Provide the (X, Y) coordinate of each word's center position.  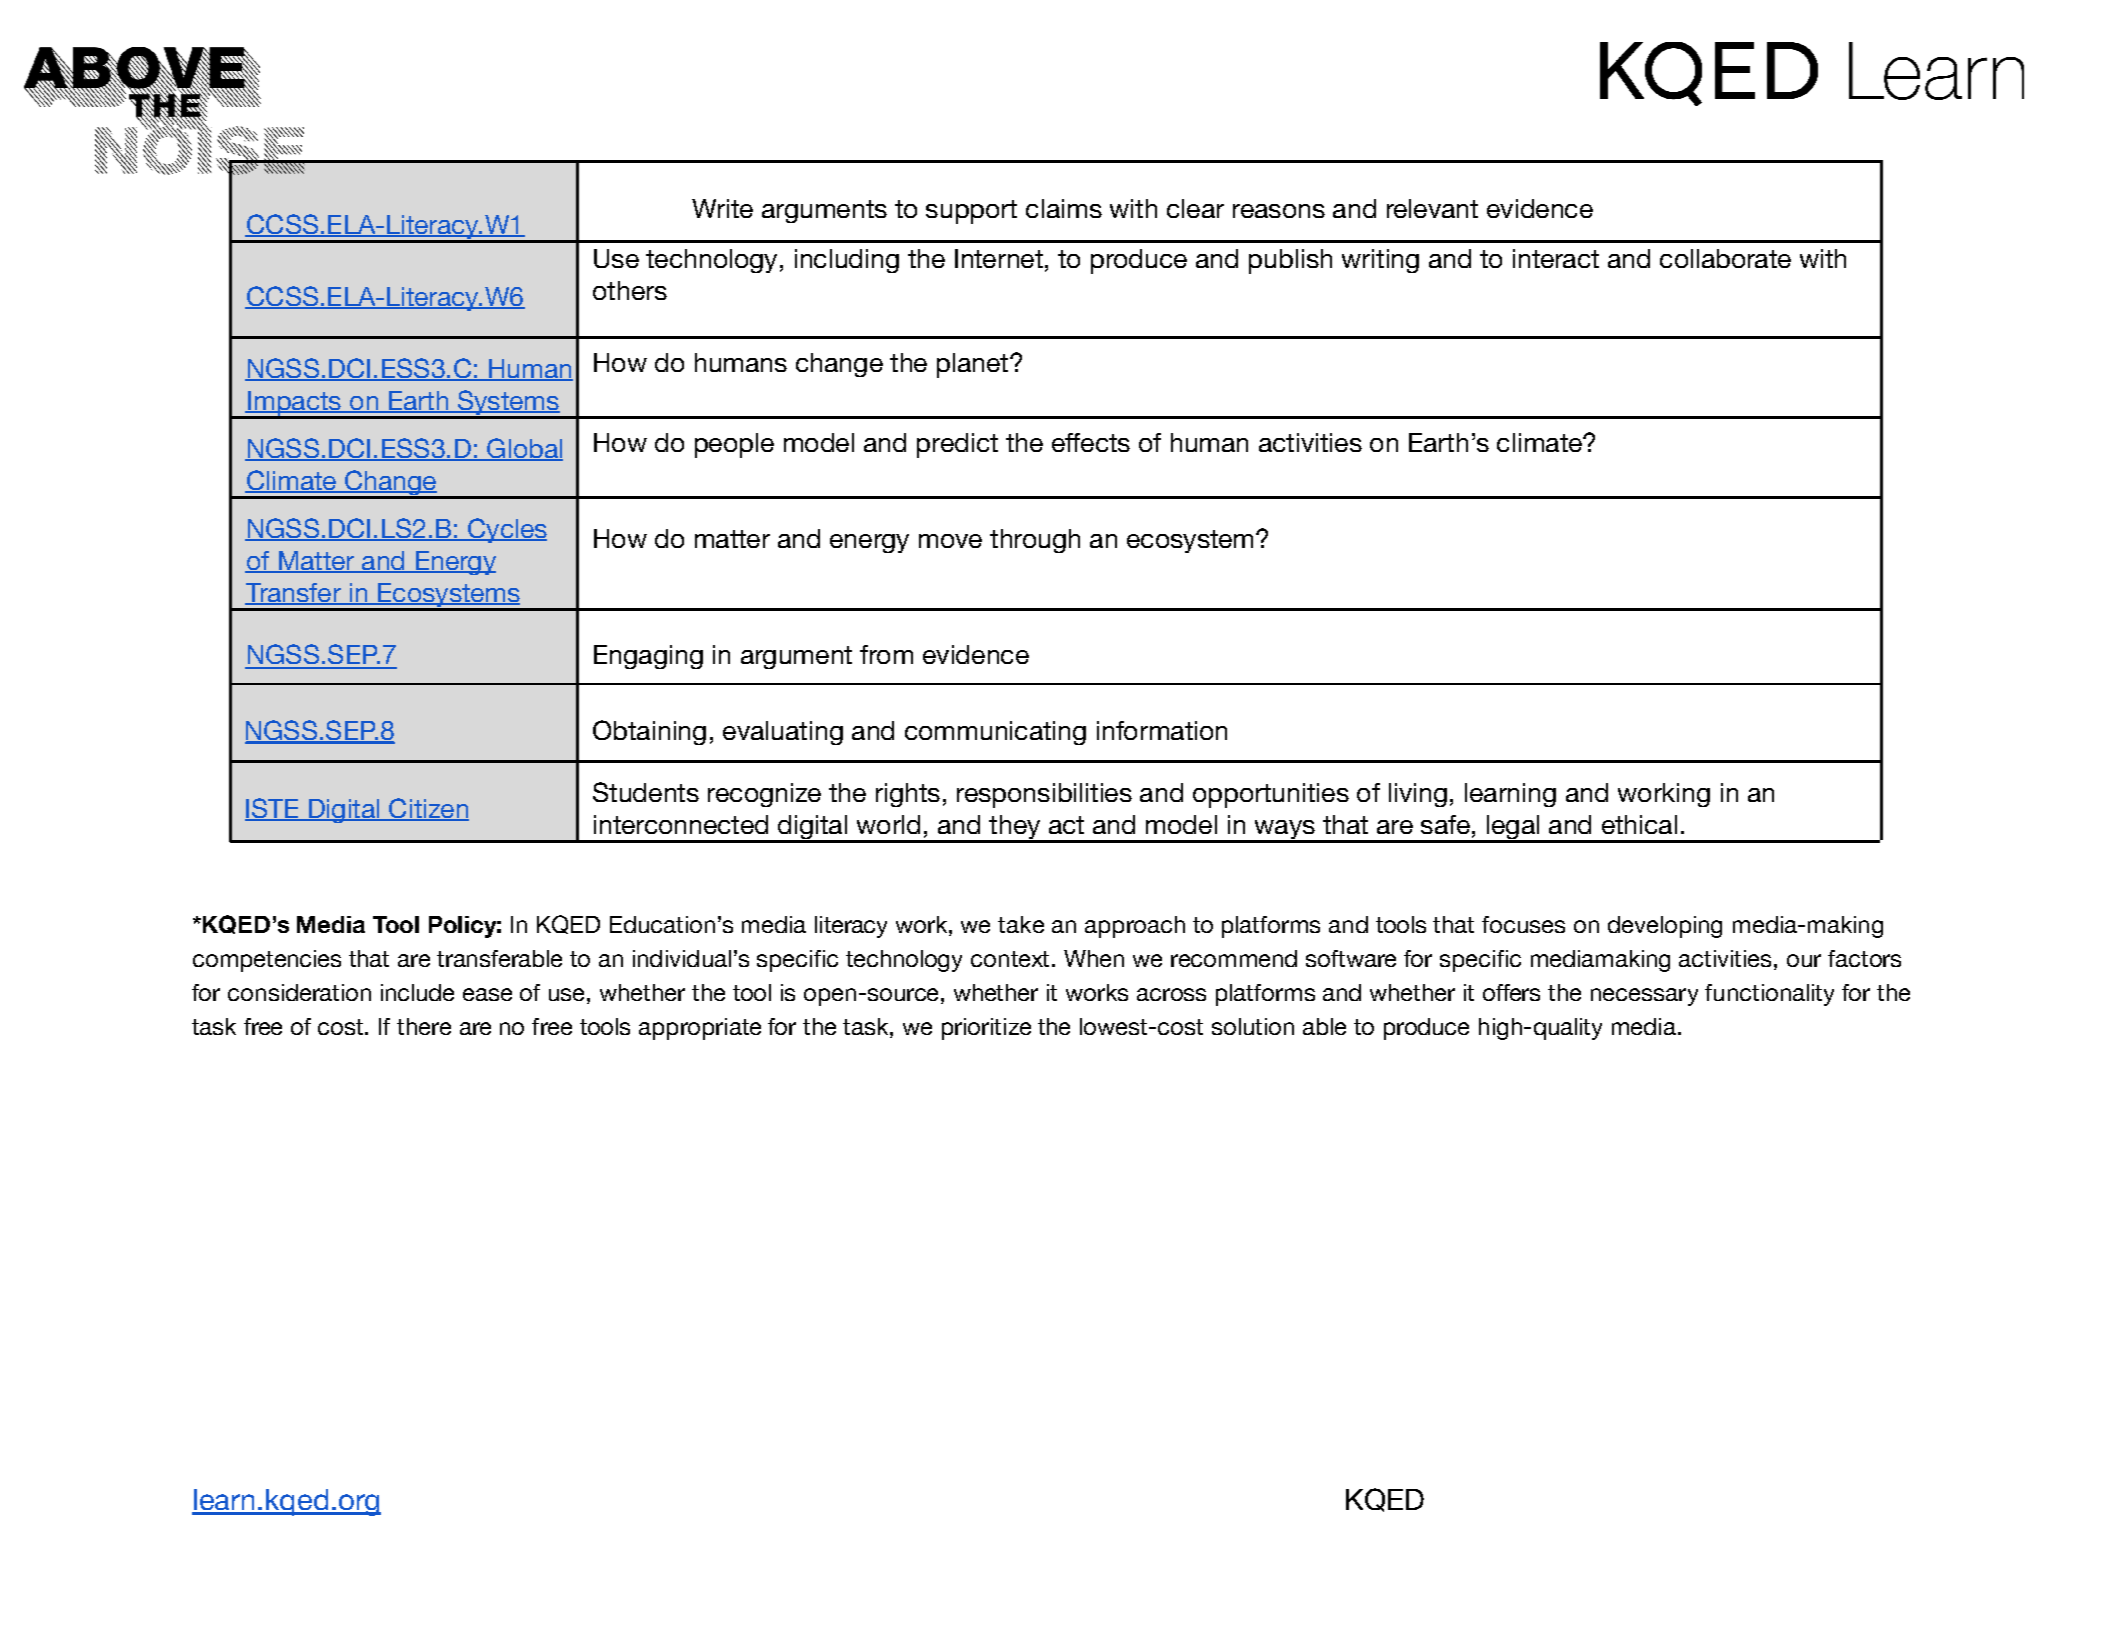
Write (722, 208)
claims (1064, 208)
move (950, 541)
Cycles (506, 530)
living (1418, 795)
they (1014, 828)
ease (487, 994)
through (1035, 541)
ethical (1639, 824)
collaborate (1725, 258)
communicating (995, 733)
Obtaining (649, 732)
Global (524, 449)
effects (1091, 442)
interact (1556, 258)
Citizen (428, 809)
